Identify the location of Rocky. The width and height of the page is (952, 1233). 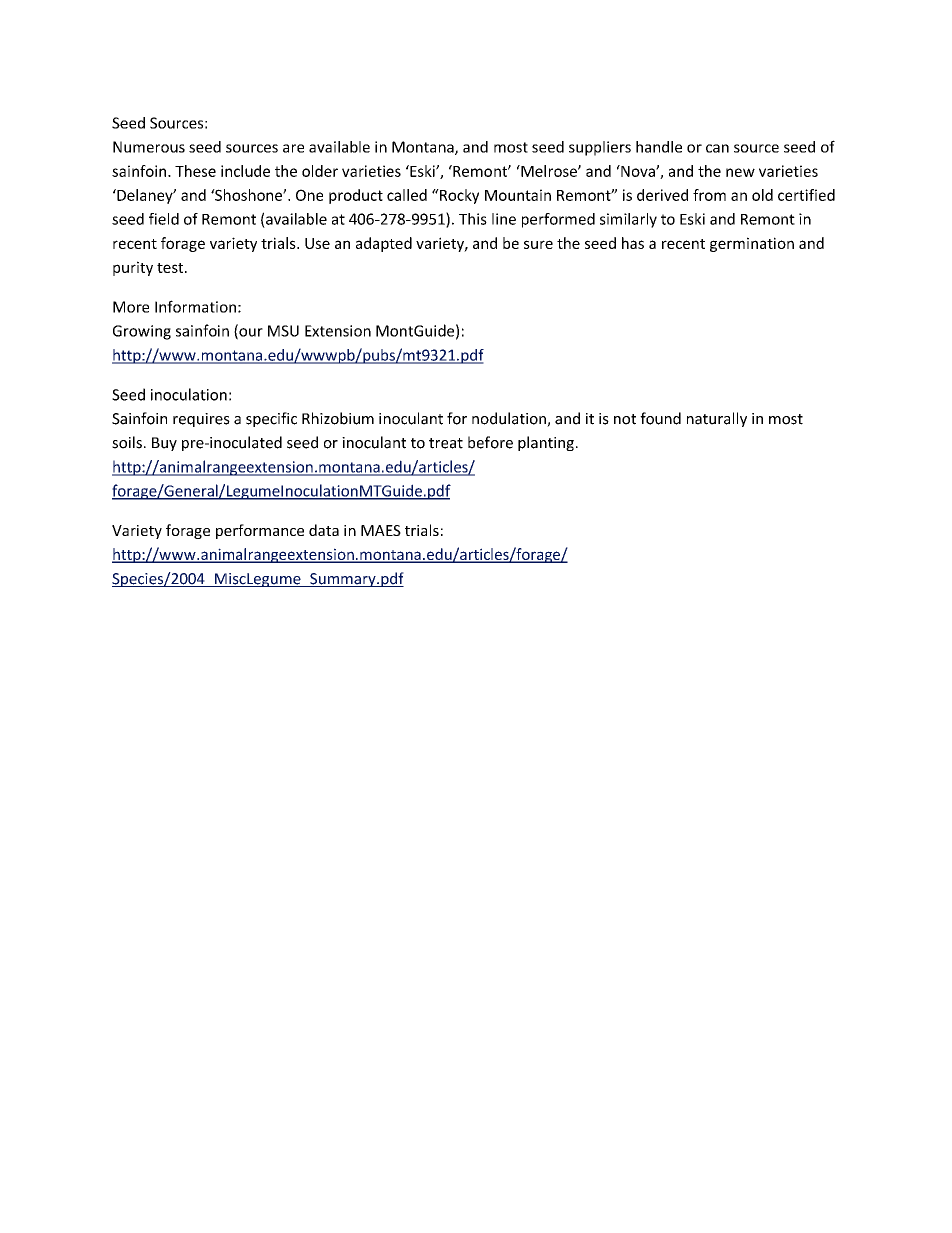
(458, 196).
